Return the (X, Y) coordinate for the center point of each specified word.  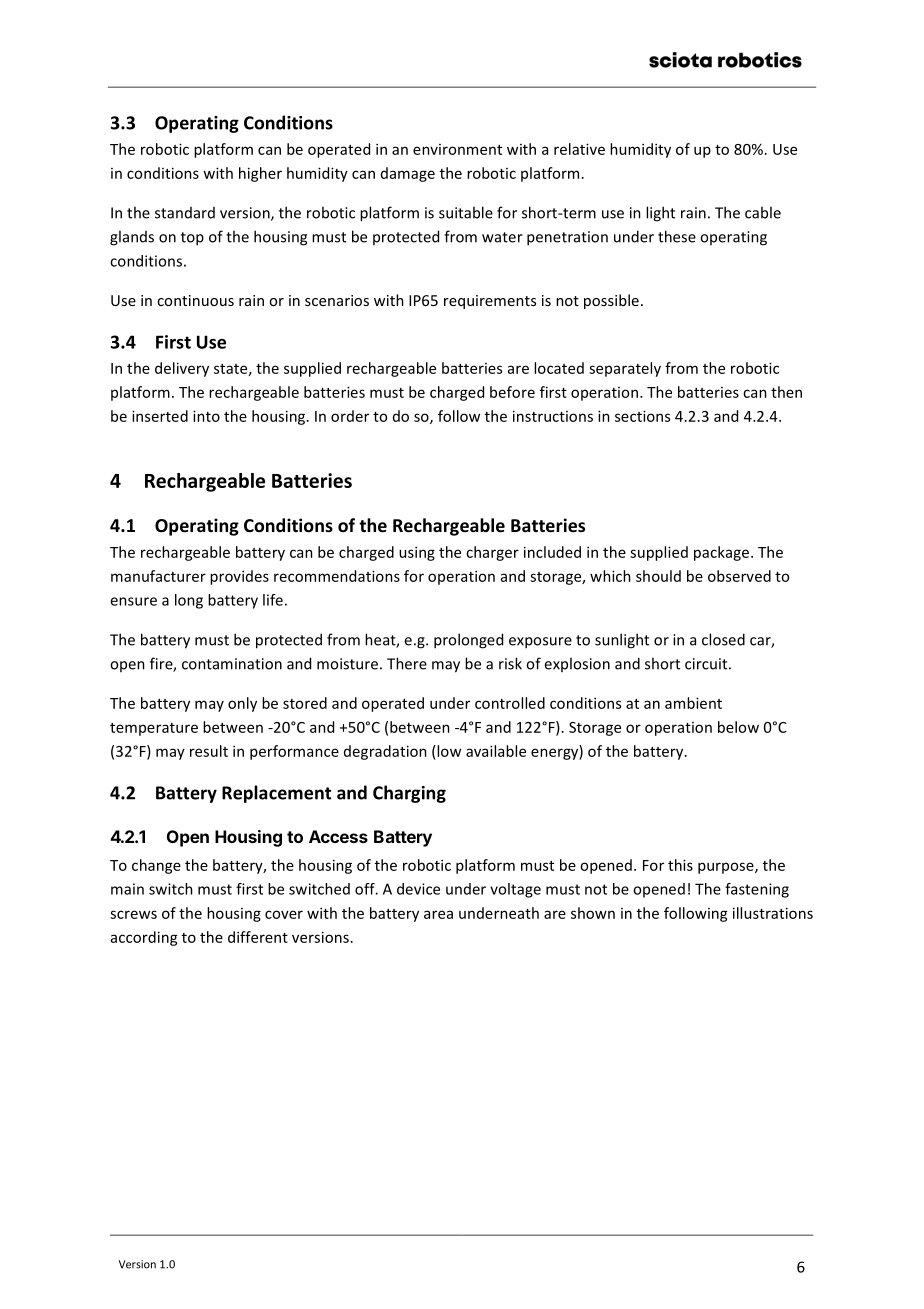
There (407, 663)
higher (260, 174)
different (258, 937)
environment (457, 149)
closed (723, 639)
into (206, 416)
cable (763, 212)
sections (642, 416)
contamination (232, 664)
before (512, 392)
